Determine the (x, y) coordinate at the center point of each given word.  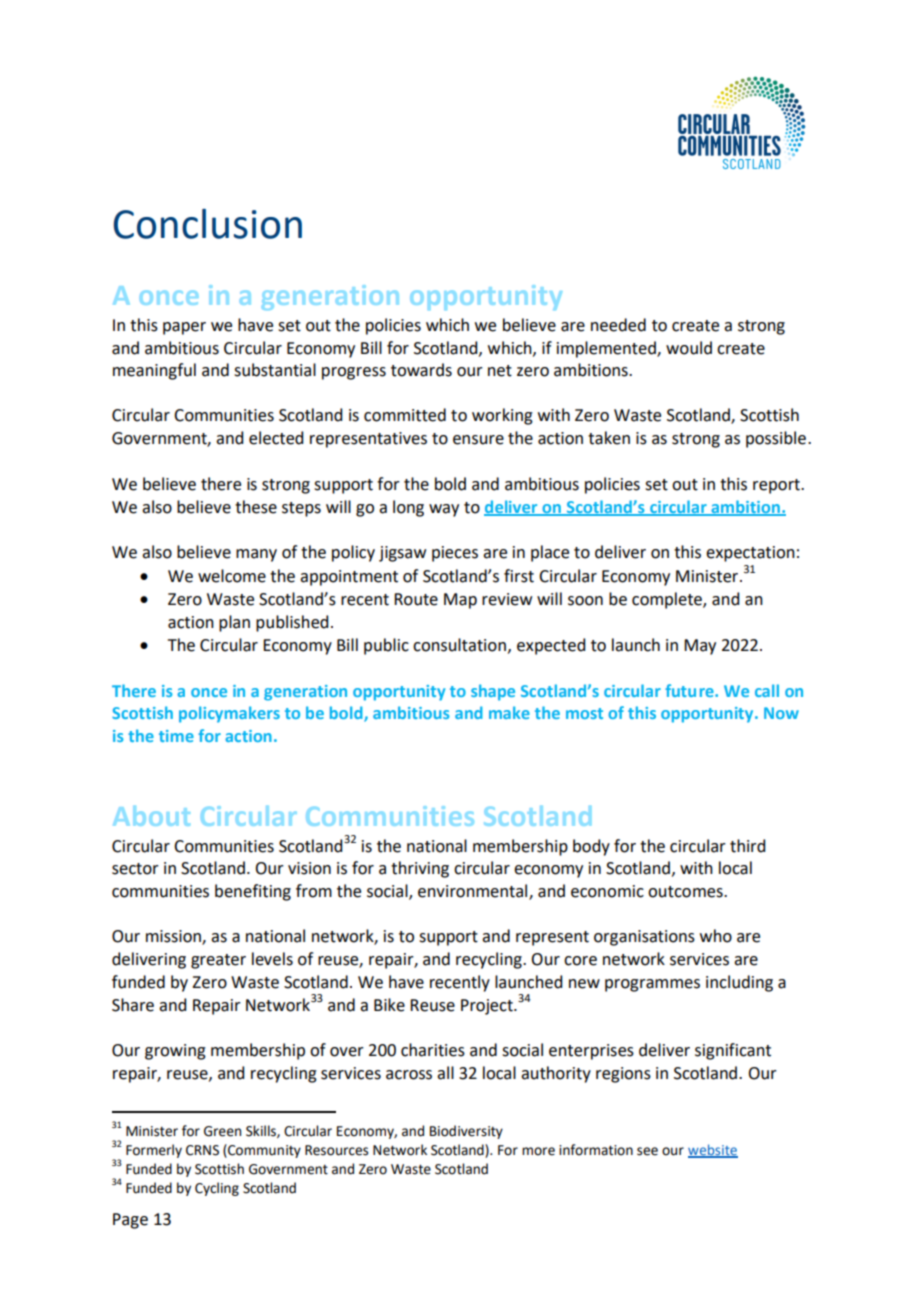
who (716, 936)
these (256, 507)
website (713, 1150)
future (690, 690)
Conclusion (207, 224)
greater (218, 961)
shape (493, 692)
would (689, 348)
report (777, 486)
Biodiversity (466, 1132)
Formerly (154, 1151)
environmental (474, 892)
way (444, 510)
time (176, 736)
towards (421, 370)
